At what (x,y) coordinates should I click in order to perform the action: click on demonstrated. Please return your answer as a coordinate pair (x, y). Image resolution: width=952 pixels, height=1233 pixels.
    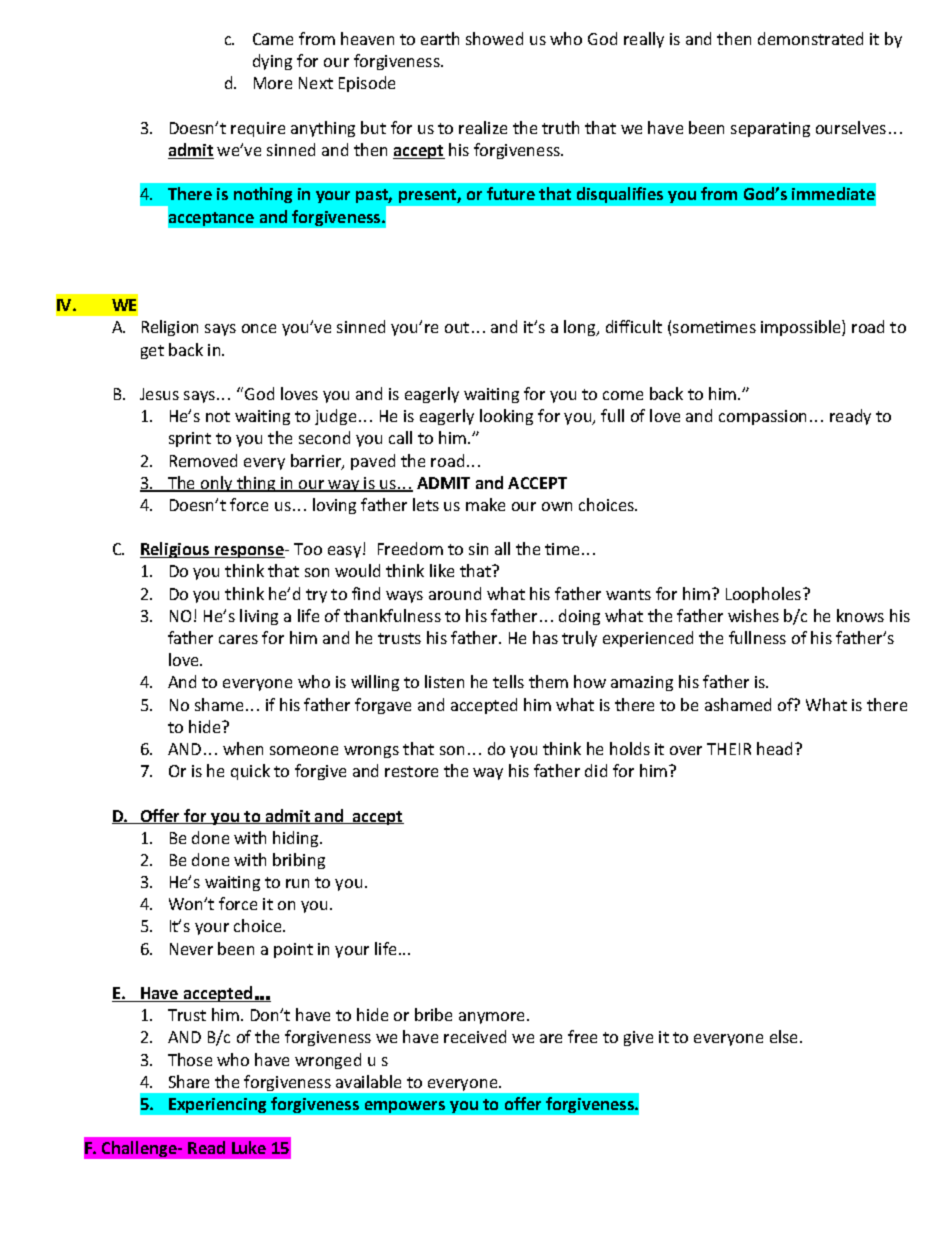
    Looking at the image, I should click on (810, 38).
